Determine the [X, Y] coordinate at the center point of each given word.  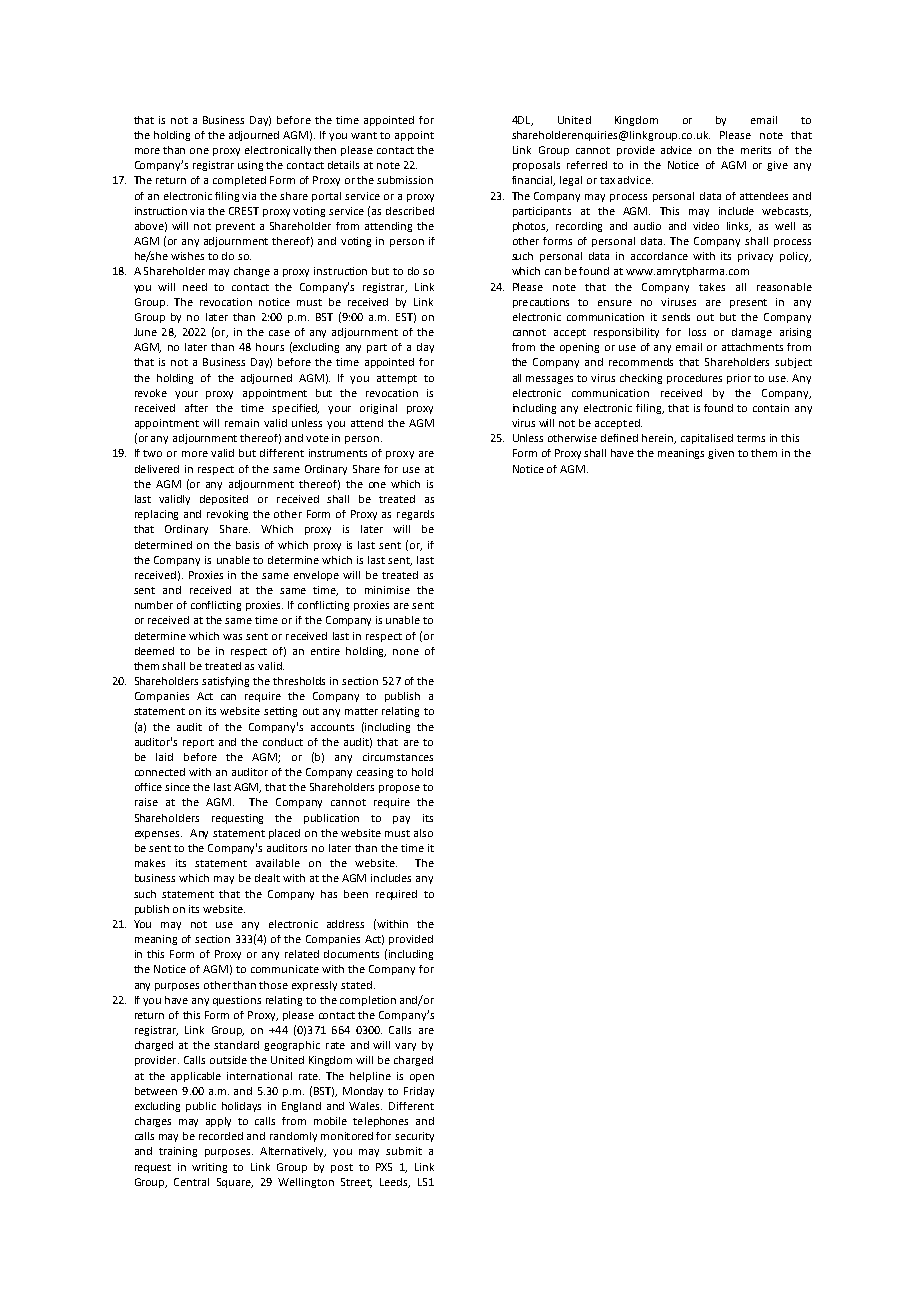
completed [239, 181]
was [232, 637]
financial [533, 181]
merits [756, 150]
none [406, 652]
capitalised [707, 439]
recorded [221, 1136]
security [414, 1137]
